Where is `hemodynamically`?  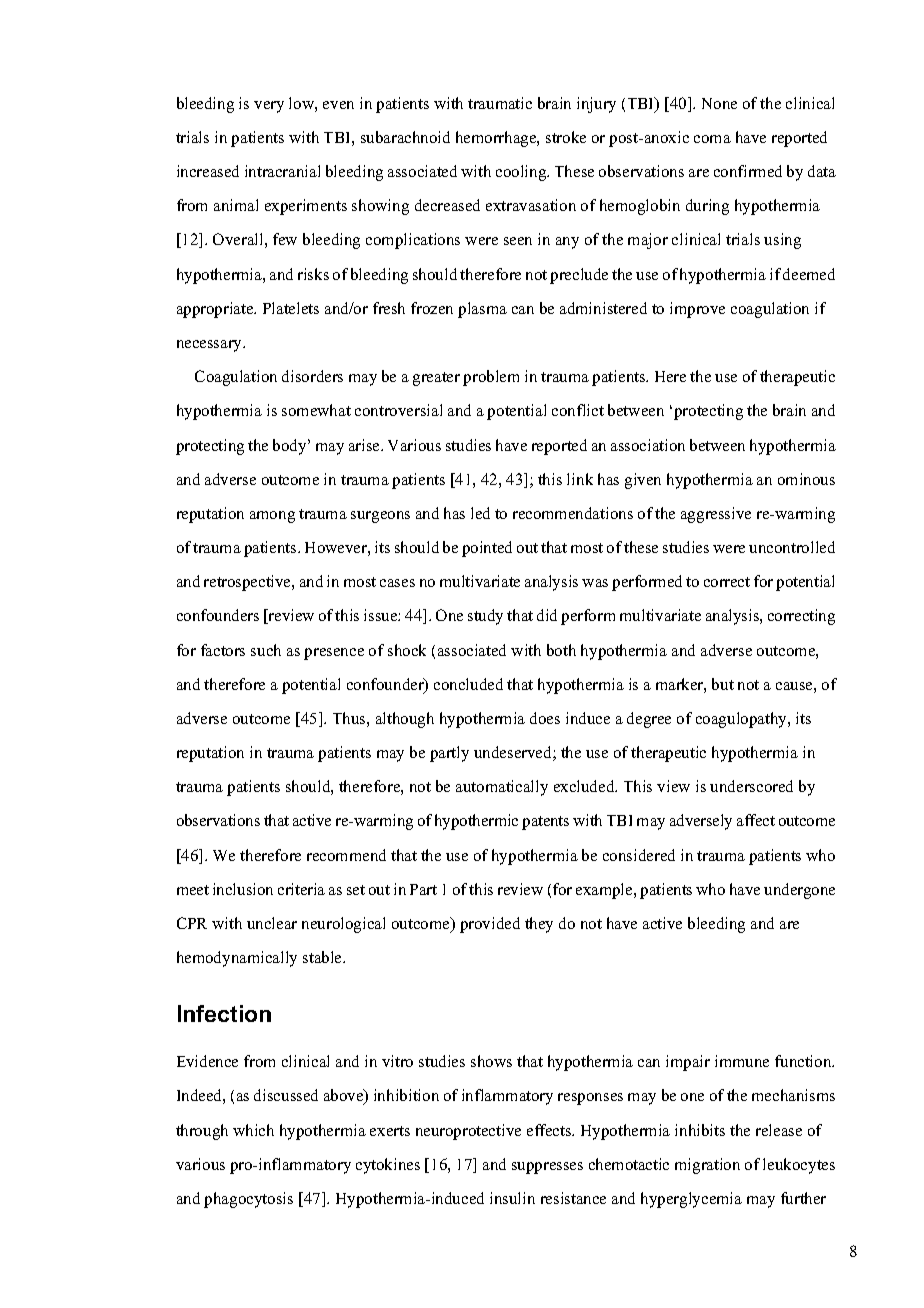 hemodynamically is located at coordinates (237, 959).
